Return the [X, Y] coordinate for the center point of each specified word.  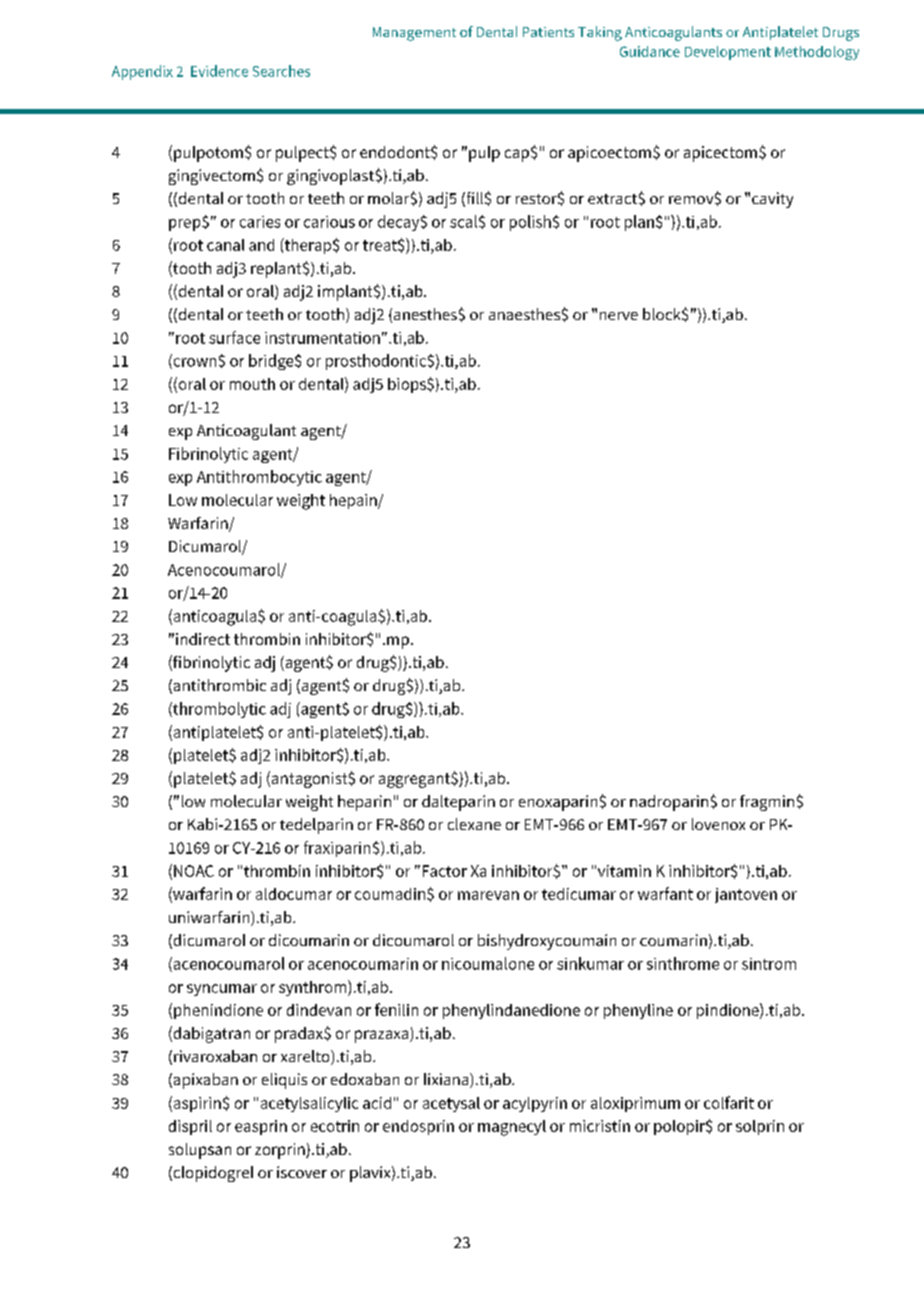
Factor [445, 871]
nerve [619, 316]
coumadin [391, 894]
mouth [252, 384]
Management [414, 34]
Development [728, 53]
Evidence [219, 71]
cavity [772, 200]
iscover [302, 1172]
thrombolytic [218, 710]
